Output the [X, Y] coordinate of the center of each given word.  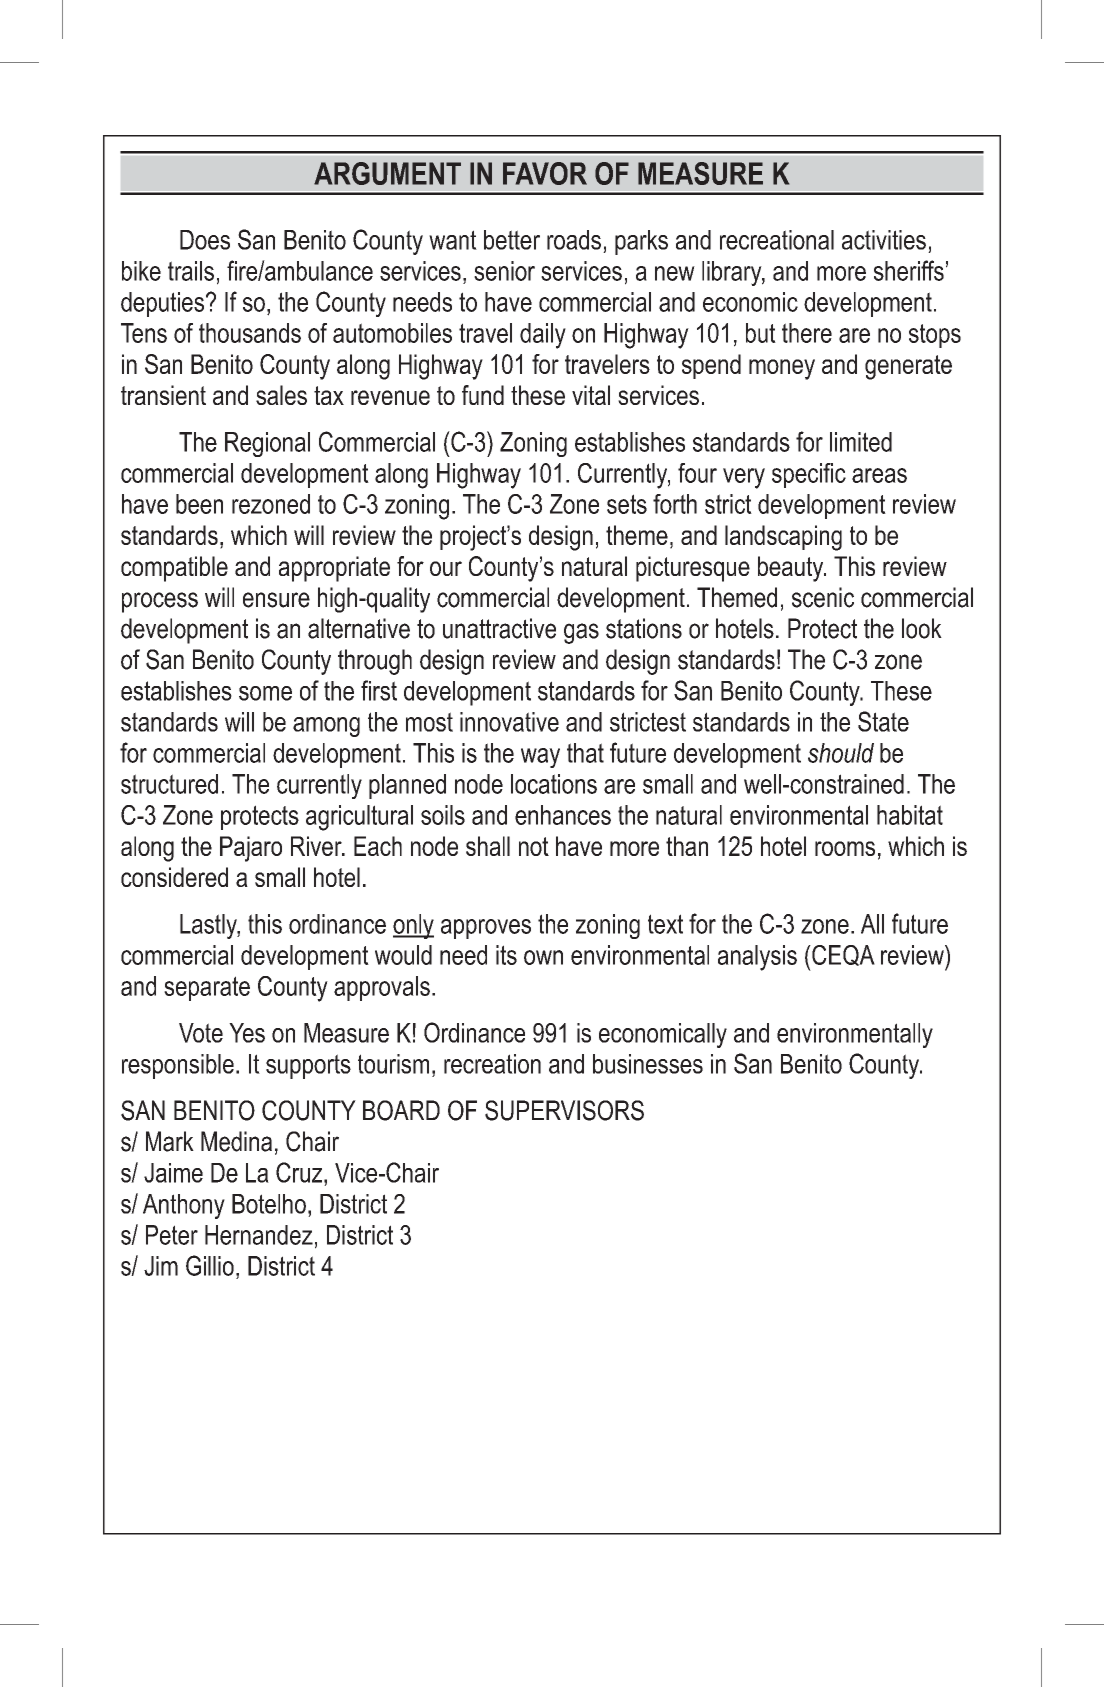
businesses [648, 1064]
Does [205, 240]
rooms [845, 848]
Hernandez [259, 1235]
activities [884, 240]
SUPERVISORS [564, 1110]
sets [627, 504]
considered [174, 877]
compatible [174, 569]
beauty [792, 569]
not [534, 846]
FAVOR [545, 173]
